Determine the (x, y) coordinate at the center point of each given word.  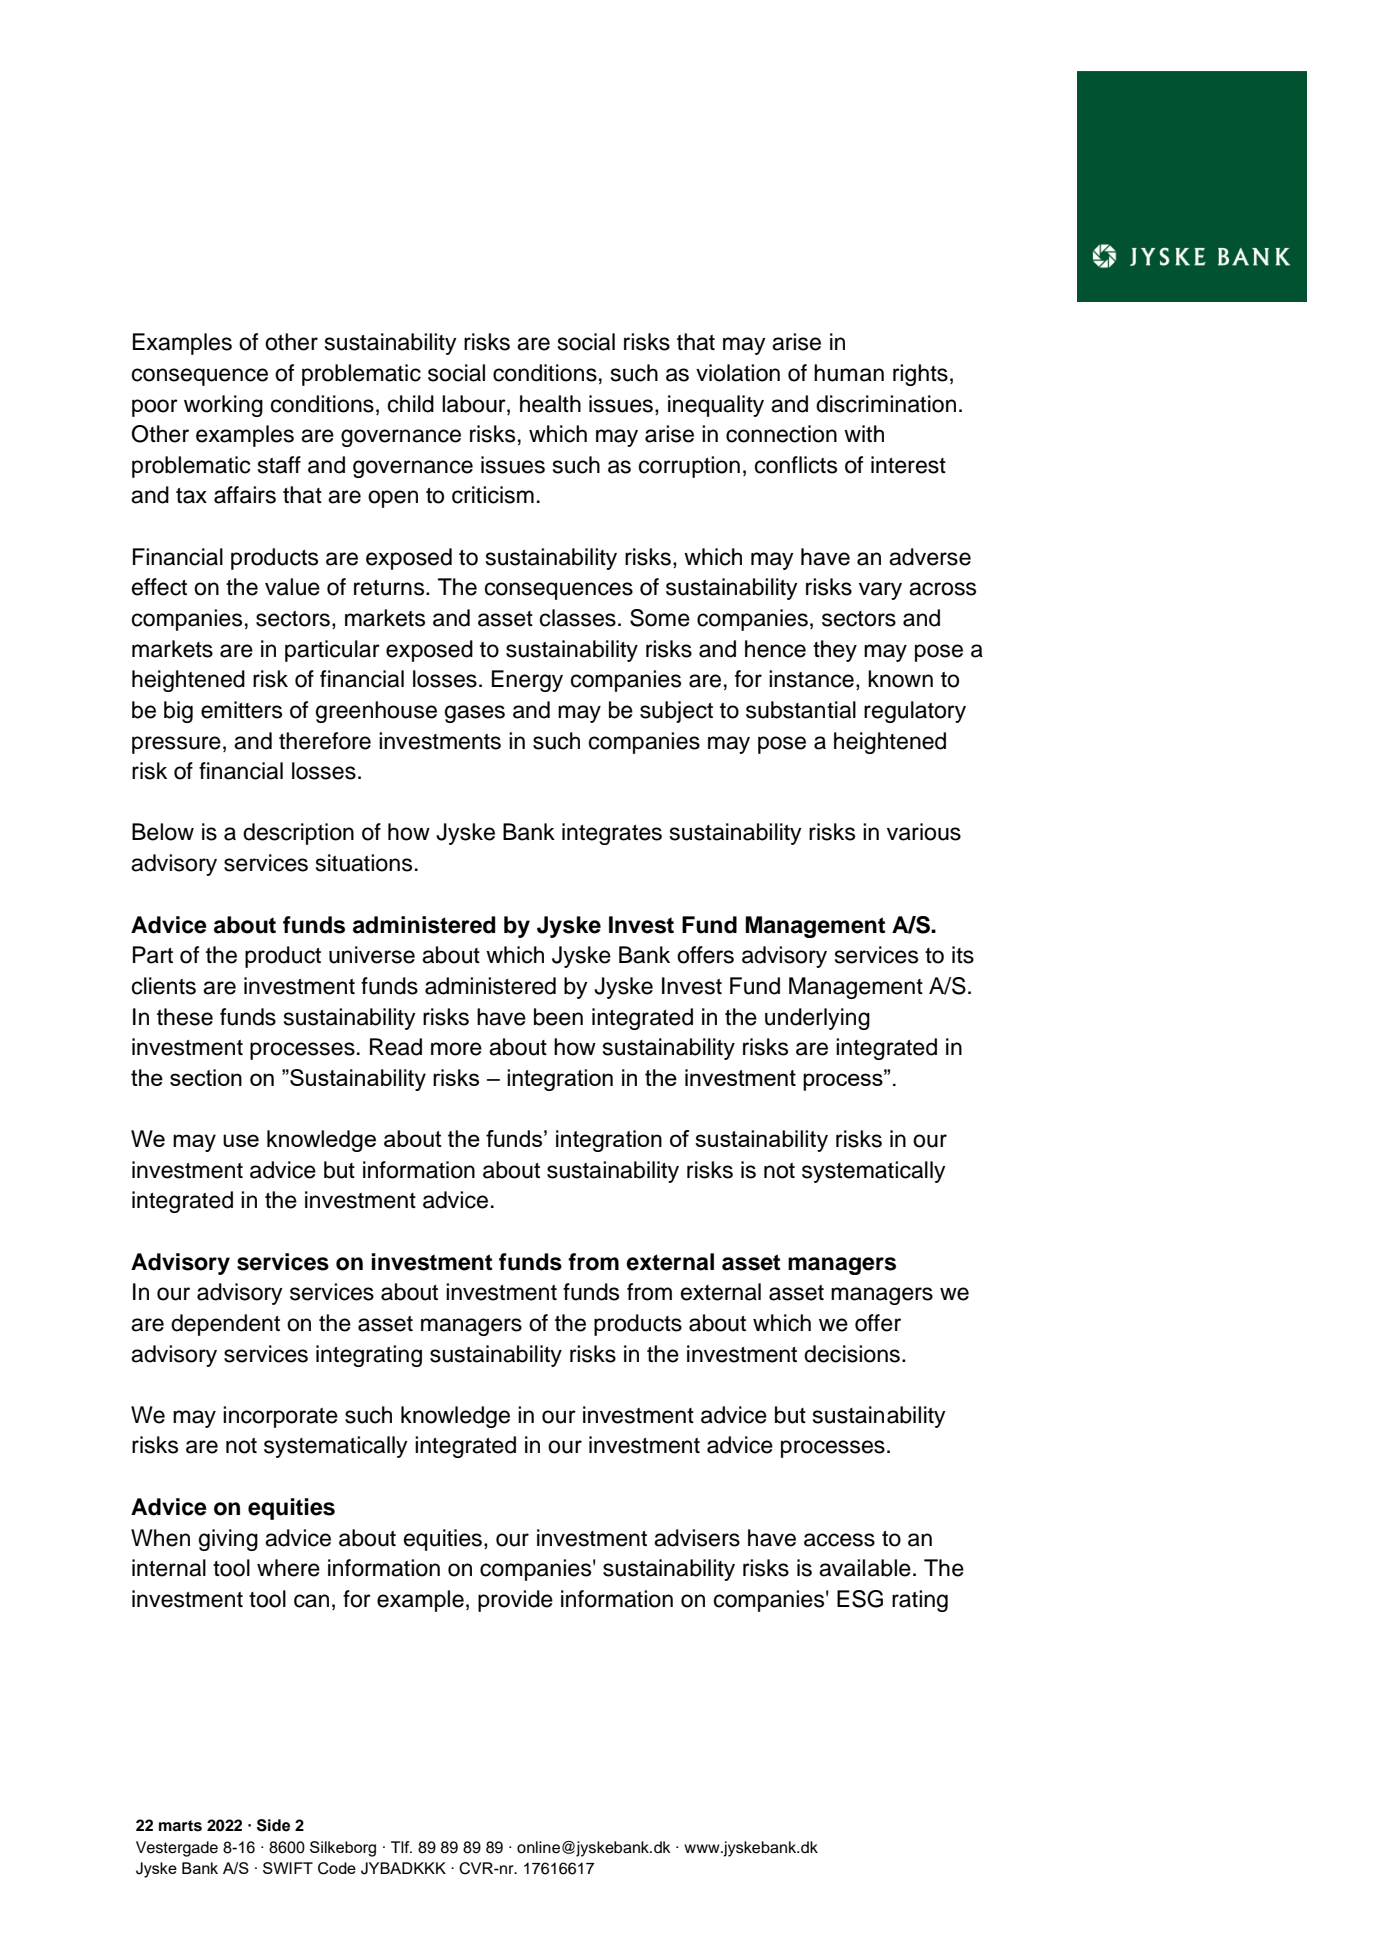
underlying (817, 1019)
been (558, 1017)
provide (515, 1601)
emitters (241, 710)
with (864, 433)
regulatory (915, 712)
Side (273, 1825)
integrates (612, 834)
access (839, 1540)
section (206, 1077)
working (223, 406)
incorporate (280, 1417)
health (550, 404)
